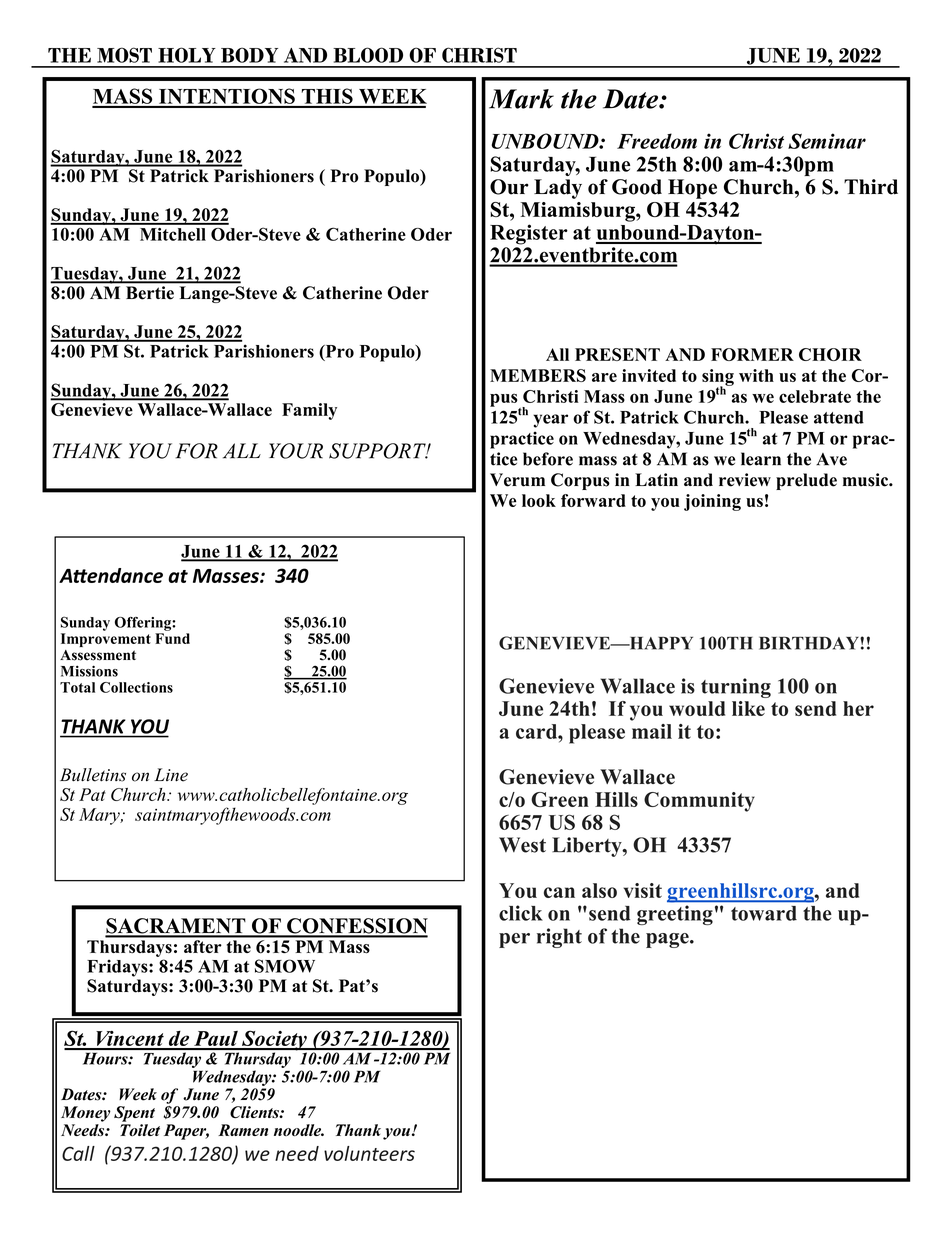 The width and height of the screenshot is (952, 1233). Describe the element at coordinates (539, 500) in the screenshot. I see `look` at that location.
